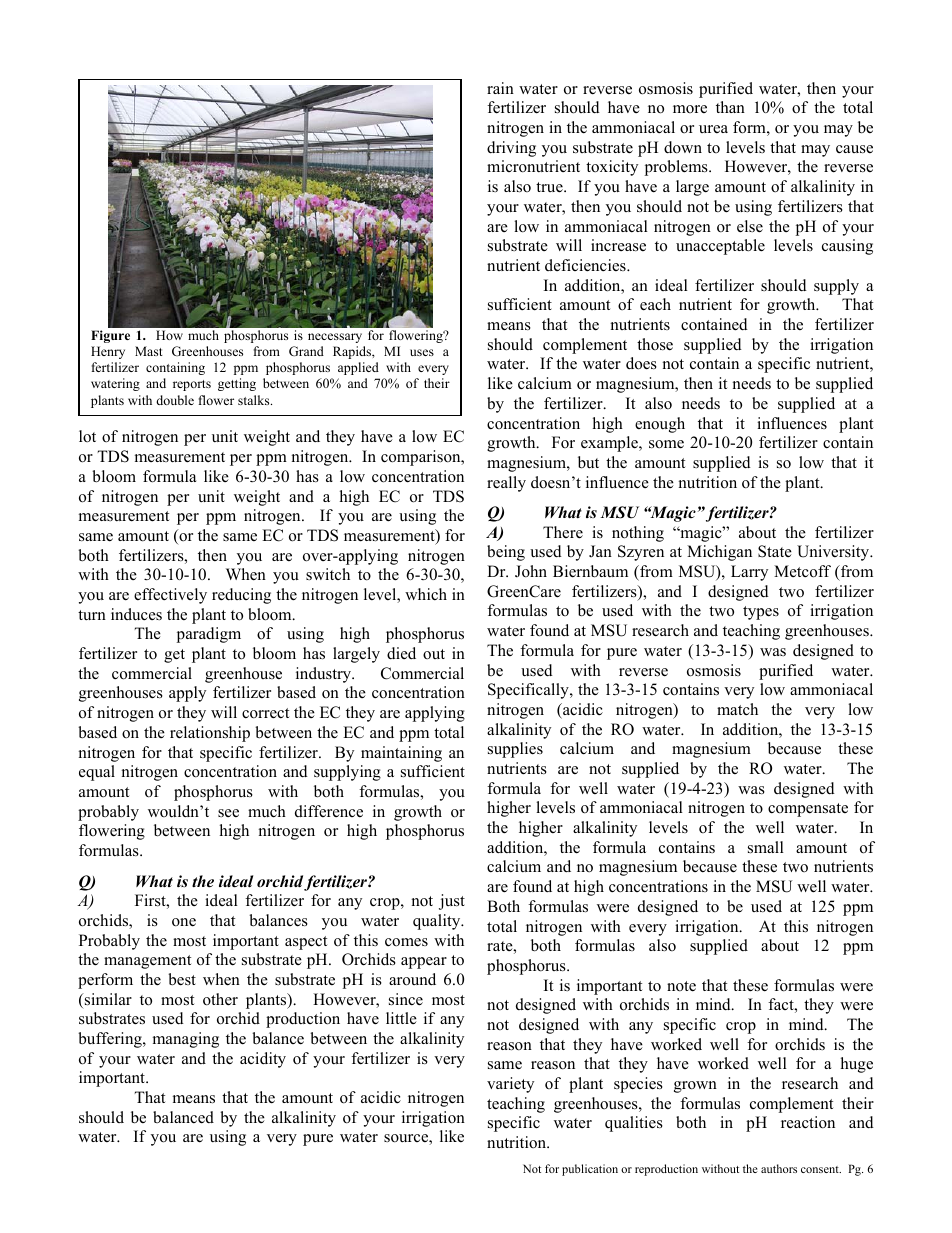 Image resolution: width=952 pixels, height=1233 pixels. Describe the element at coordinates (209, 635) in the screenshot. I see `paradigm` at that location.
